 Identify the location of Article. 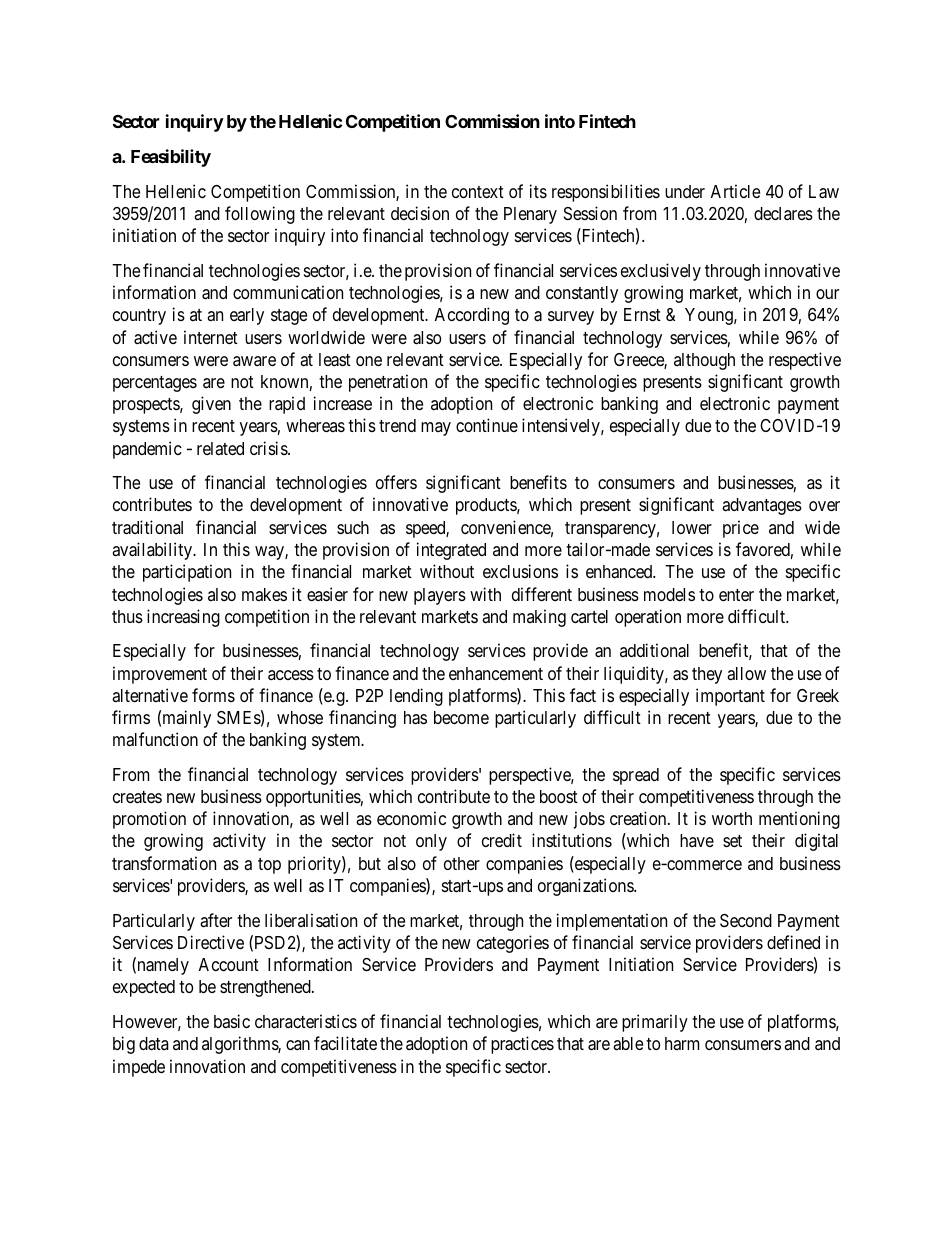
(735, 191).
